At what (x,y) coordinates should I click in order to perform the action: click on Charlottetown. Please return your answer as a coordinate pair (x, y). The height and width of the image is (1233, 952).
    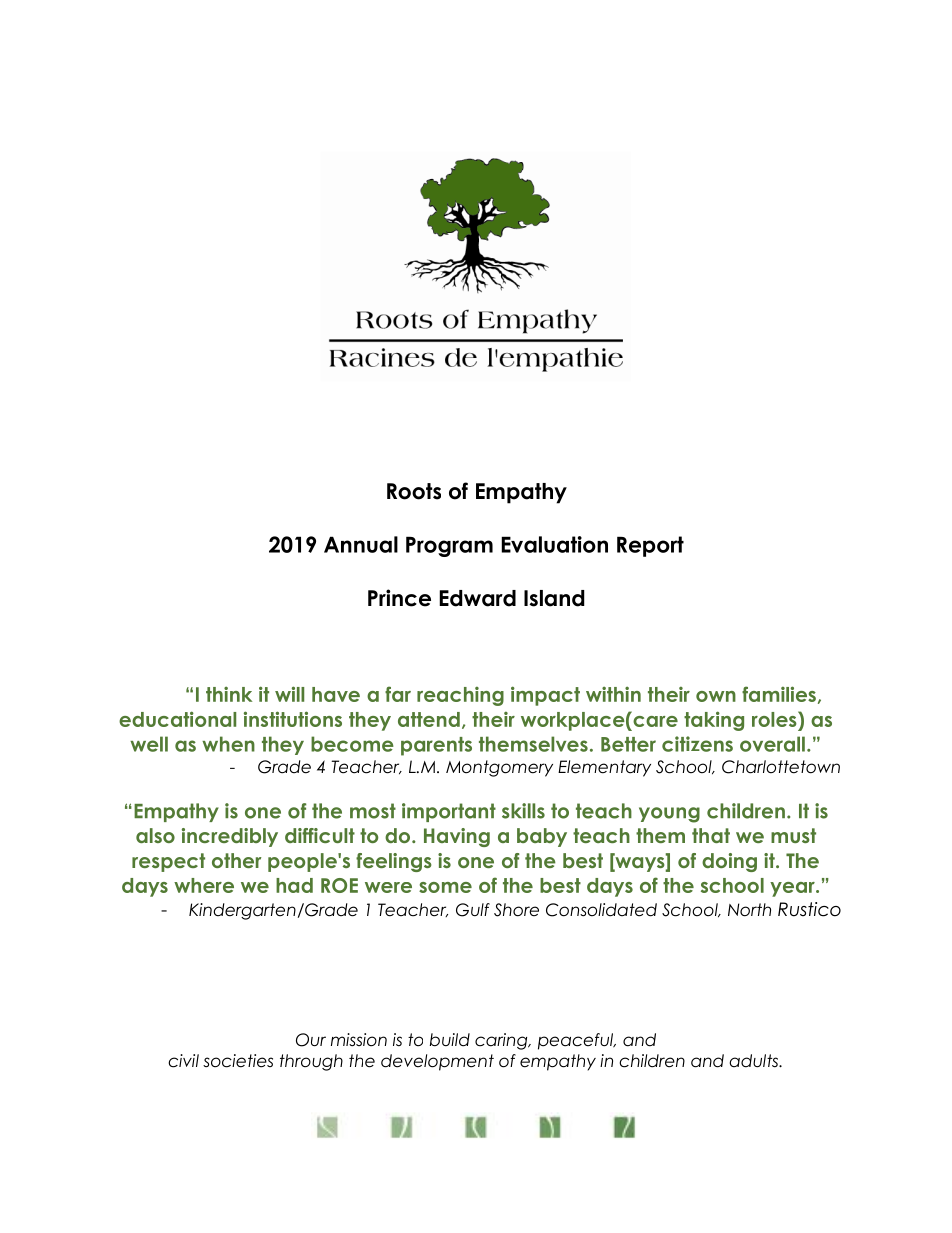
    Looking at the image, I should click on (781, 767).
